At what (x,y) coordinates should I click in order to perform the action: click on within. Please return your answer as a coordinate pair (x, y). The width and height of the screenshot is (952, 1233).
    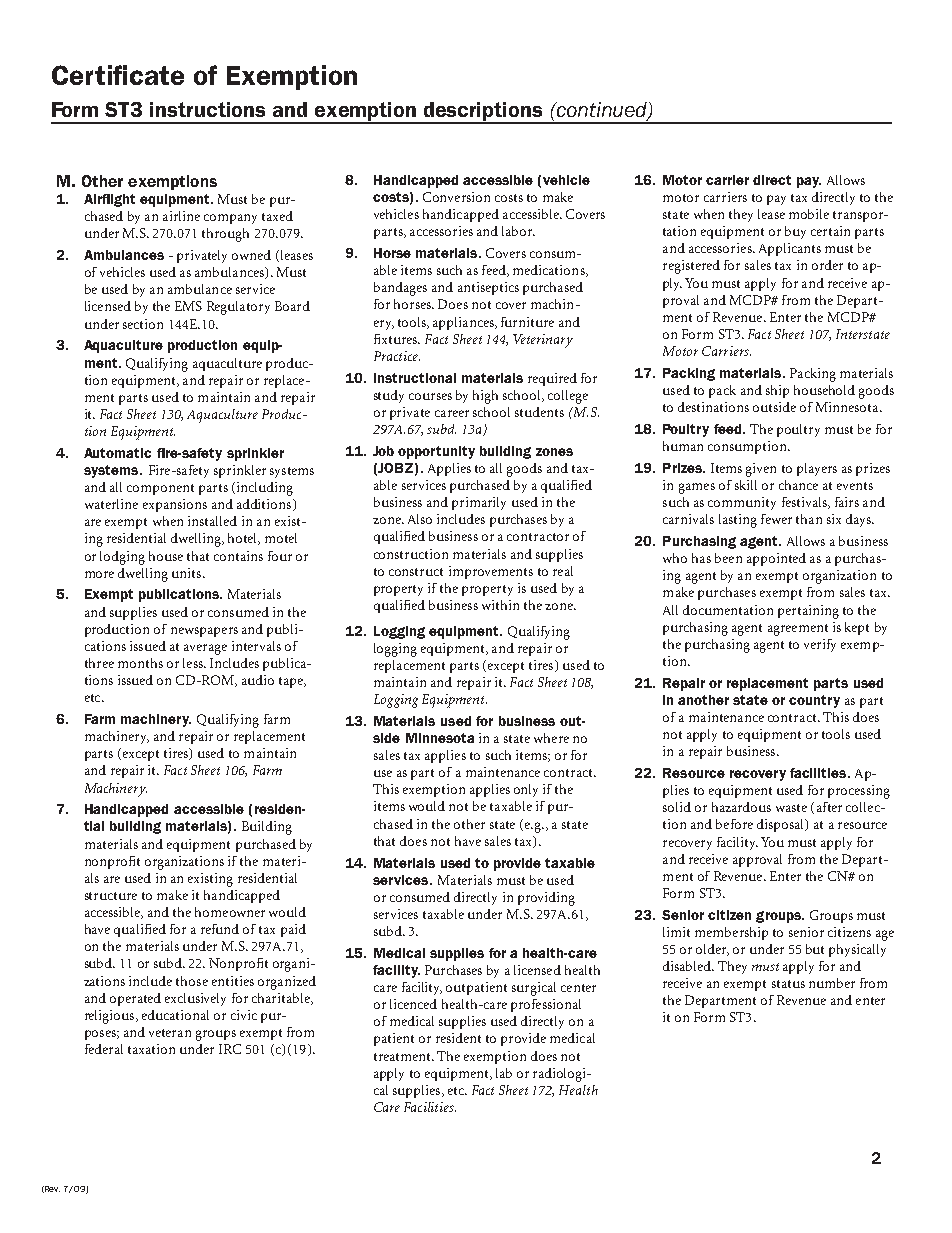
    Looking at the image, I should click on (500, 605).
